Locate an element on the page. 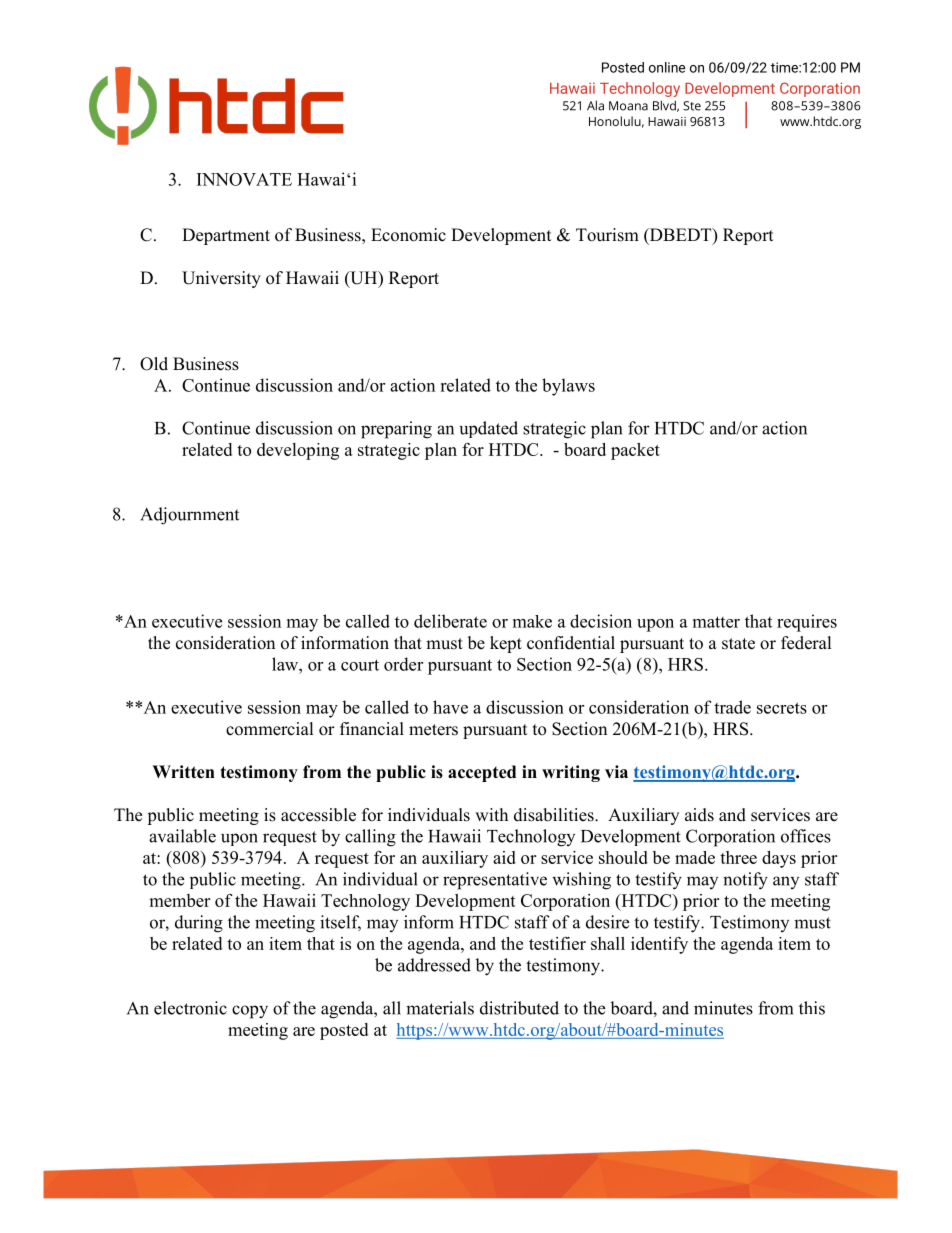 The image size is (952, 1233). copy is located at coordinates (250, 1012).
